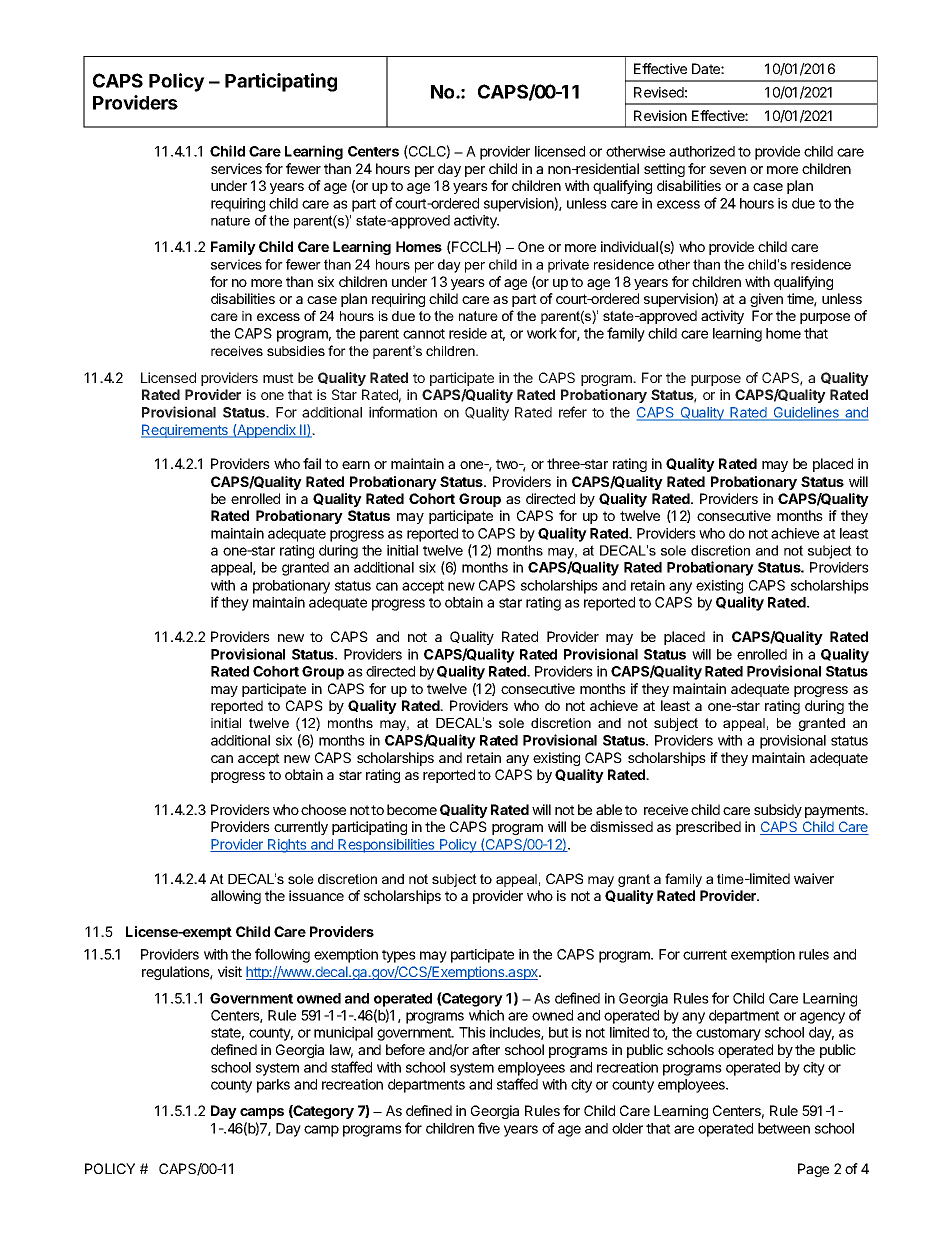 This image has width=952, height=1233. I want to click on Guidelines, so click(806, 414).
